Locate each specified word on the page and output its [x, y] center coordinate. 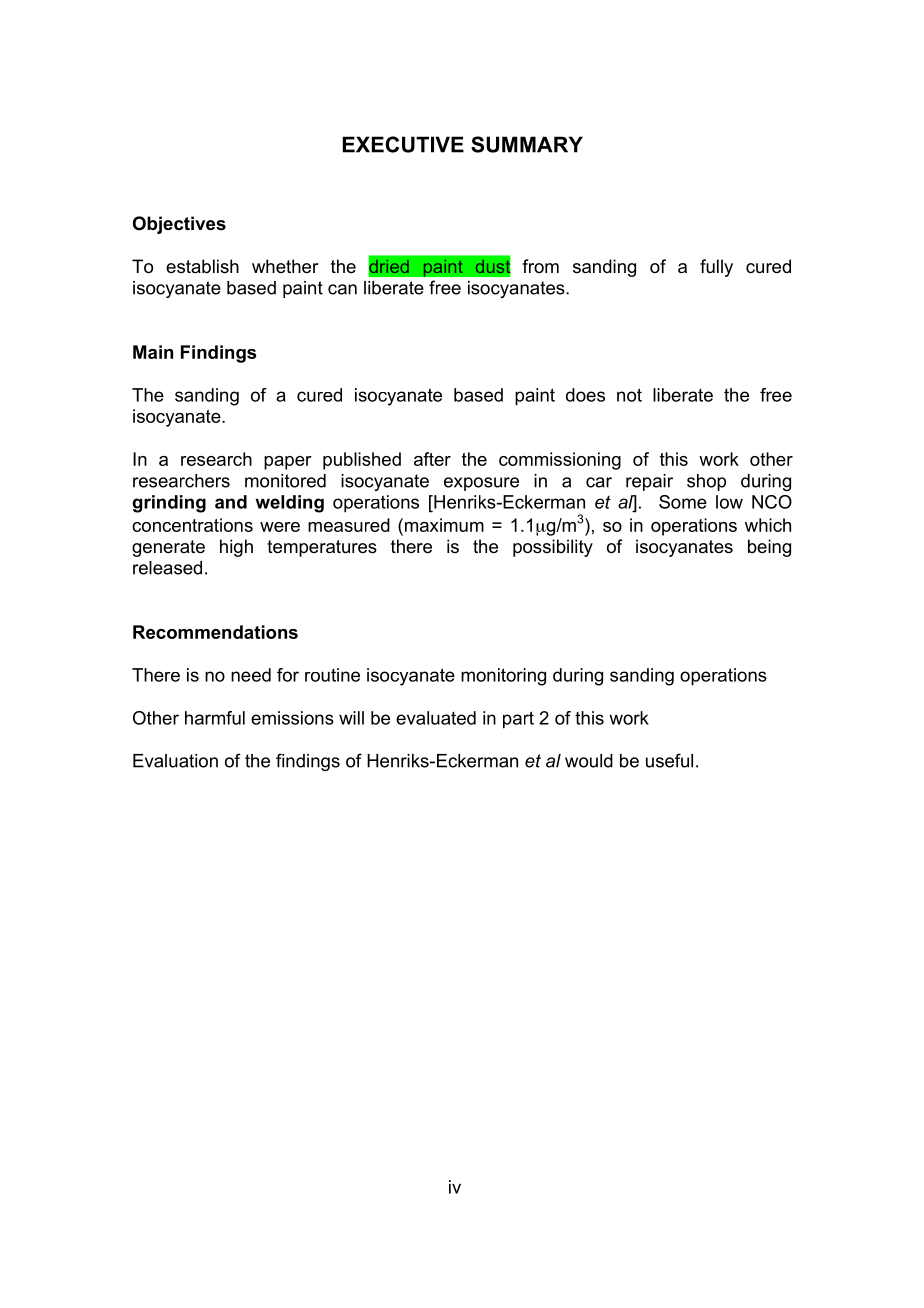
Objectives [179, 225]
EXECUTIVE [403, 144]
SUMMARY [527, 144]
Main [153, 352]
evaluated [436, 718]
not [629, 395]
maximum [443, 525]
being [769, 548]
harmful [215, 718]
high [236, 548]
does [585, 395]
